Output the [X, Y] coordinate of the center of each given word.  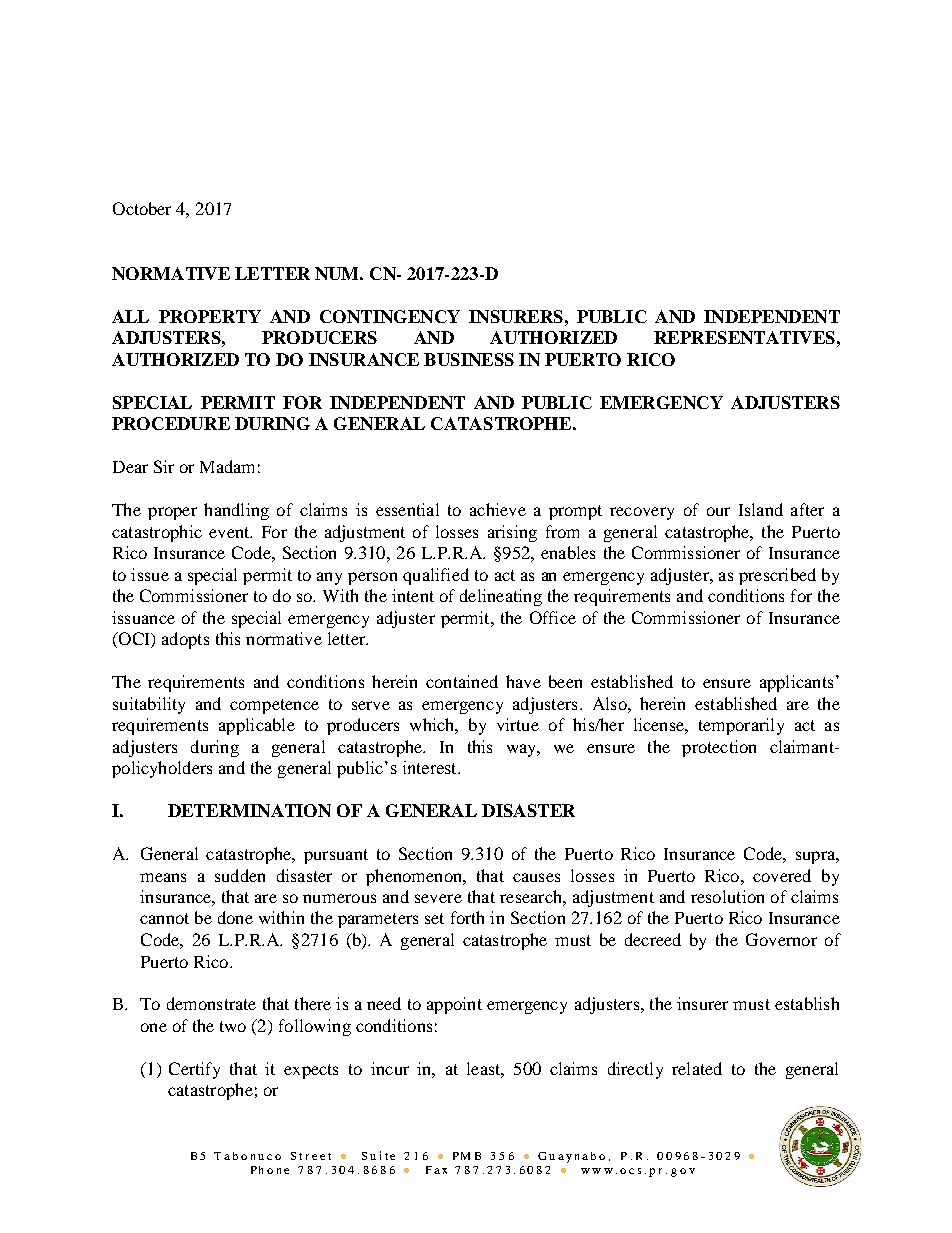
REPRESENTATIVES [744, 337]
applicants [796, 683]
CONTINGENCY [390, 316]
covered [782, 875]
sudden [240, 875]
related [697, 1068]
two [233, 1026]
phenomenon [415, 877]
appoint [454, 1005]
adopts [185, 640]
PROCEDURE [171, 423]
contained [462, 681]
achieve [498, 509]
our [718, 511]
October [142, 208]
